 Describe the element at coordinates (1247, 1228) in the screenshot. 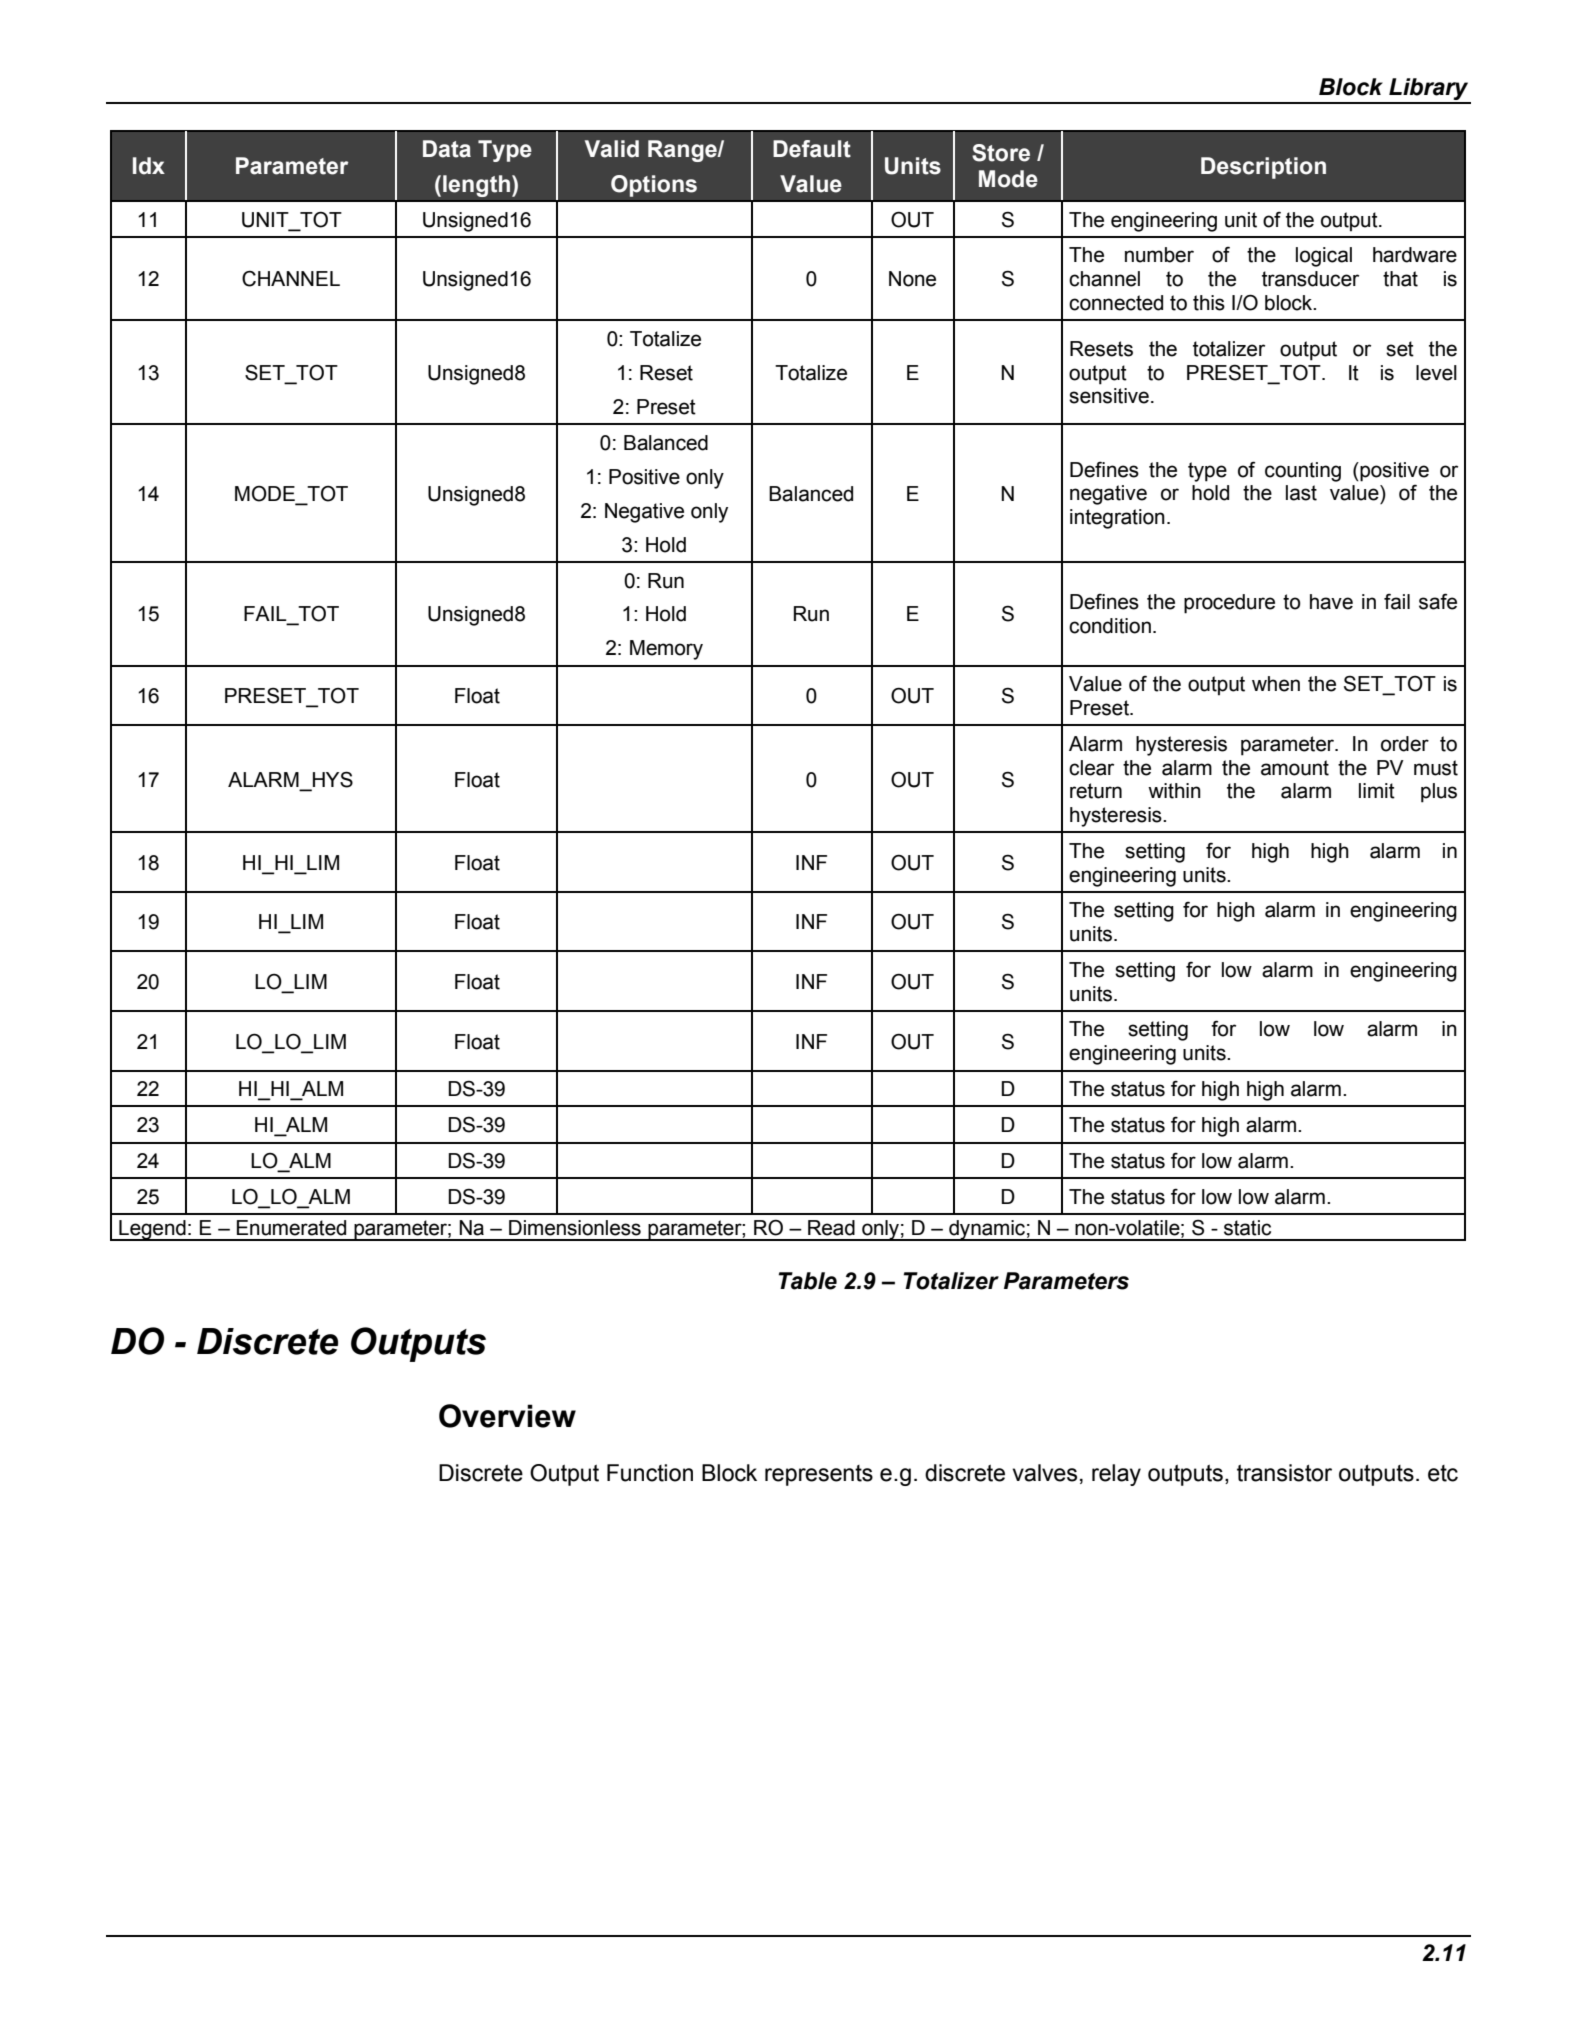

I see `static` at that location.
